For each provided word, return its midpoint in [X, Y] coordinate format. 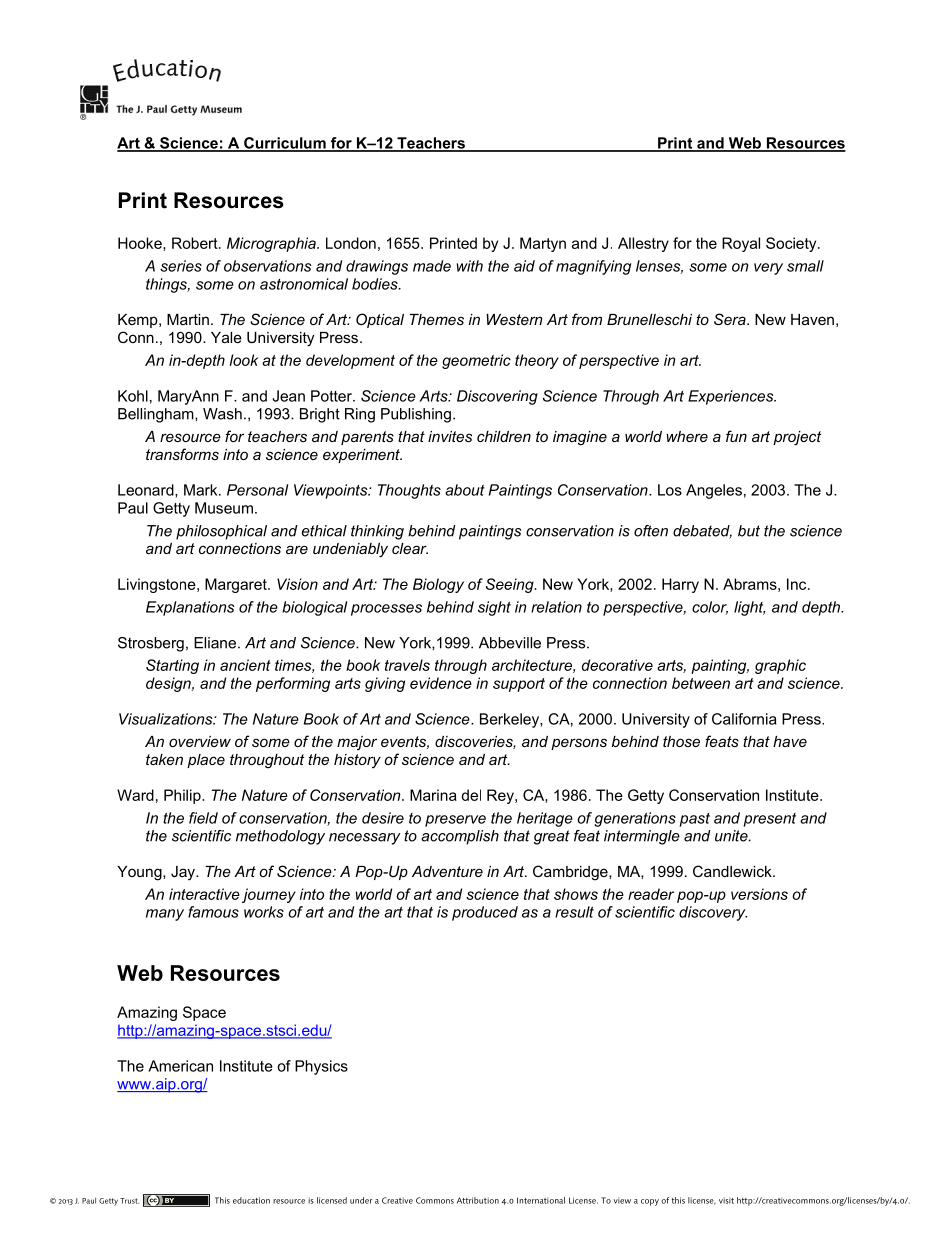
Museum [224, 508]
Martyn [543, 244]
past [694, 820]
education [251, 1200]
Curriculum [285, 144]
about [465, 490]
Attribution [478, 1200]
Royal [741, 244]
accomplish [460, 837]
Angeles [714, 491]
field [203, 818]
